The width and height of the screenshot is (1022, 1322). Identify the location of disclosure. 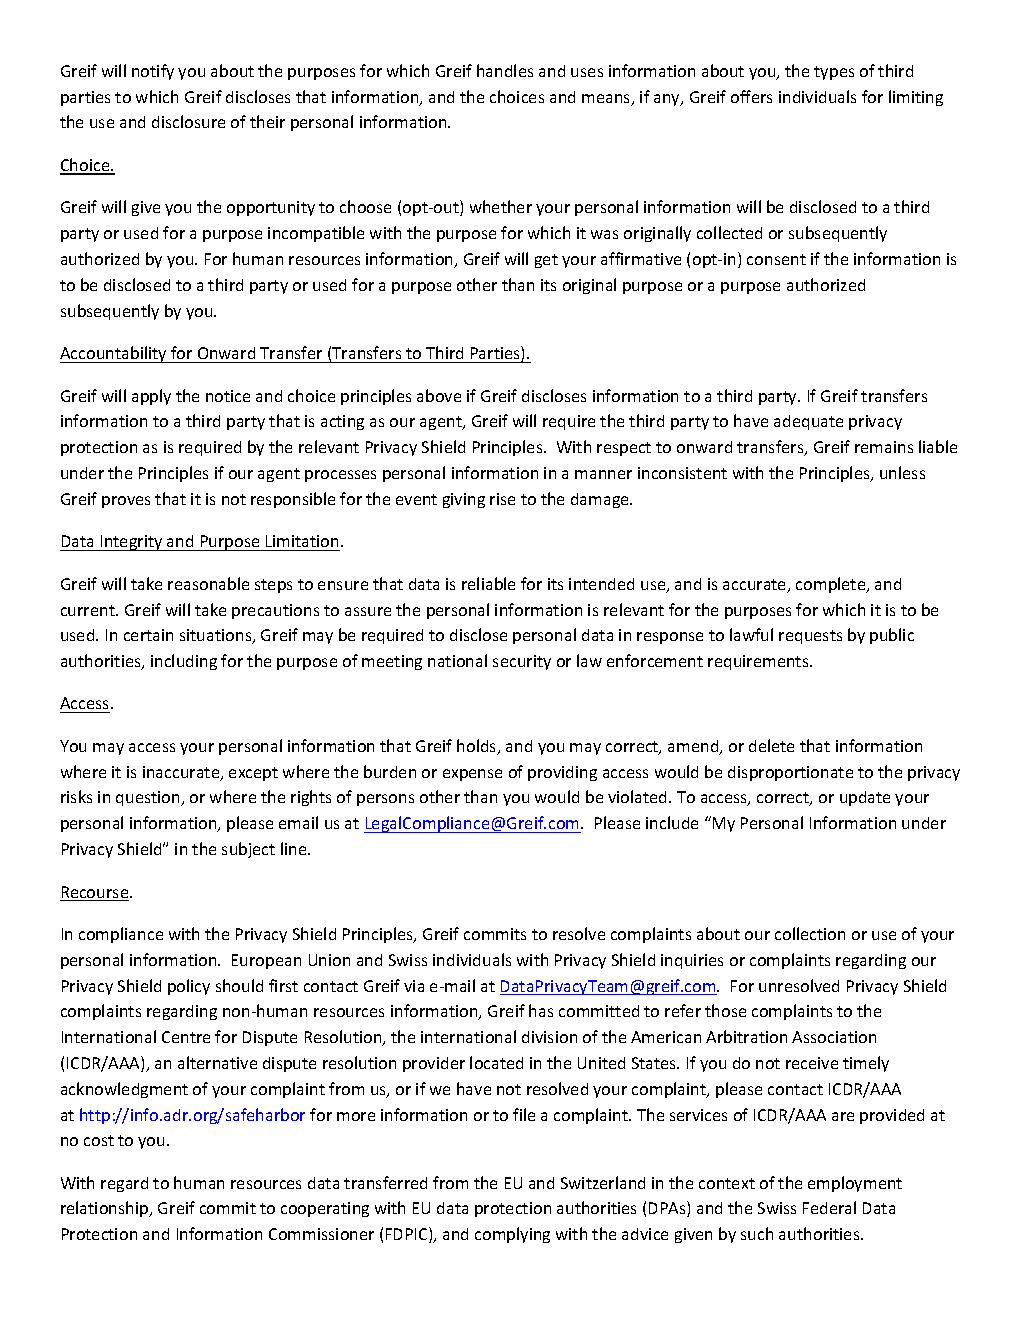
(188, 121).
